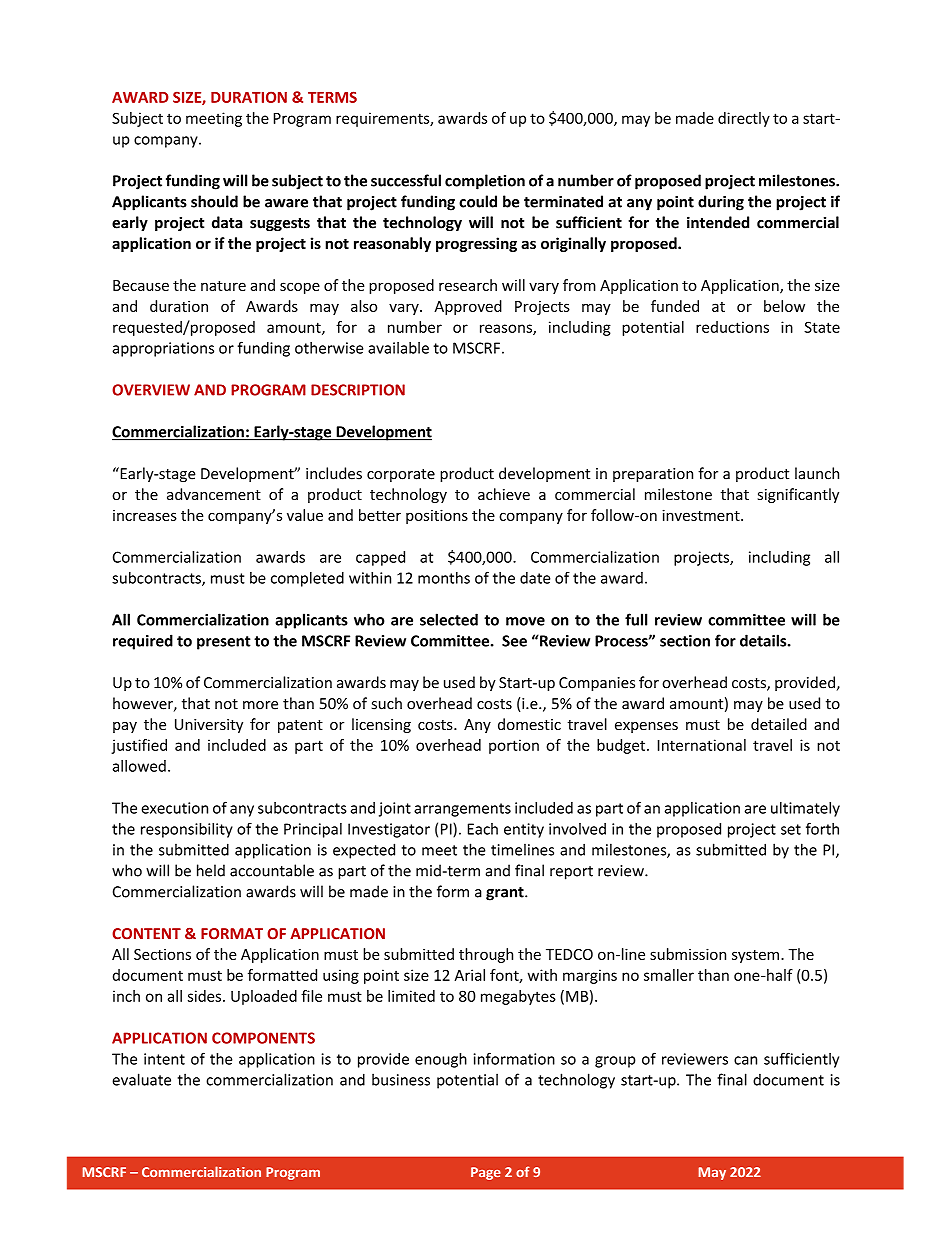 Image resolution: width=952 pixels, height=1233 pixels. I want to click on completion, so click(485, 182).
